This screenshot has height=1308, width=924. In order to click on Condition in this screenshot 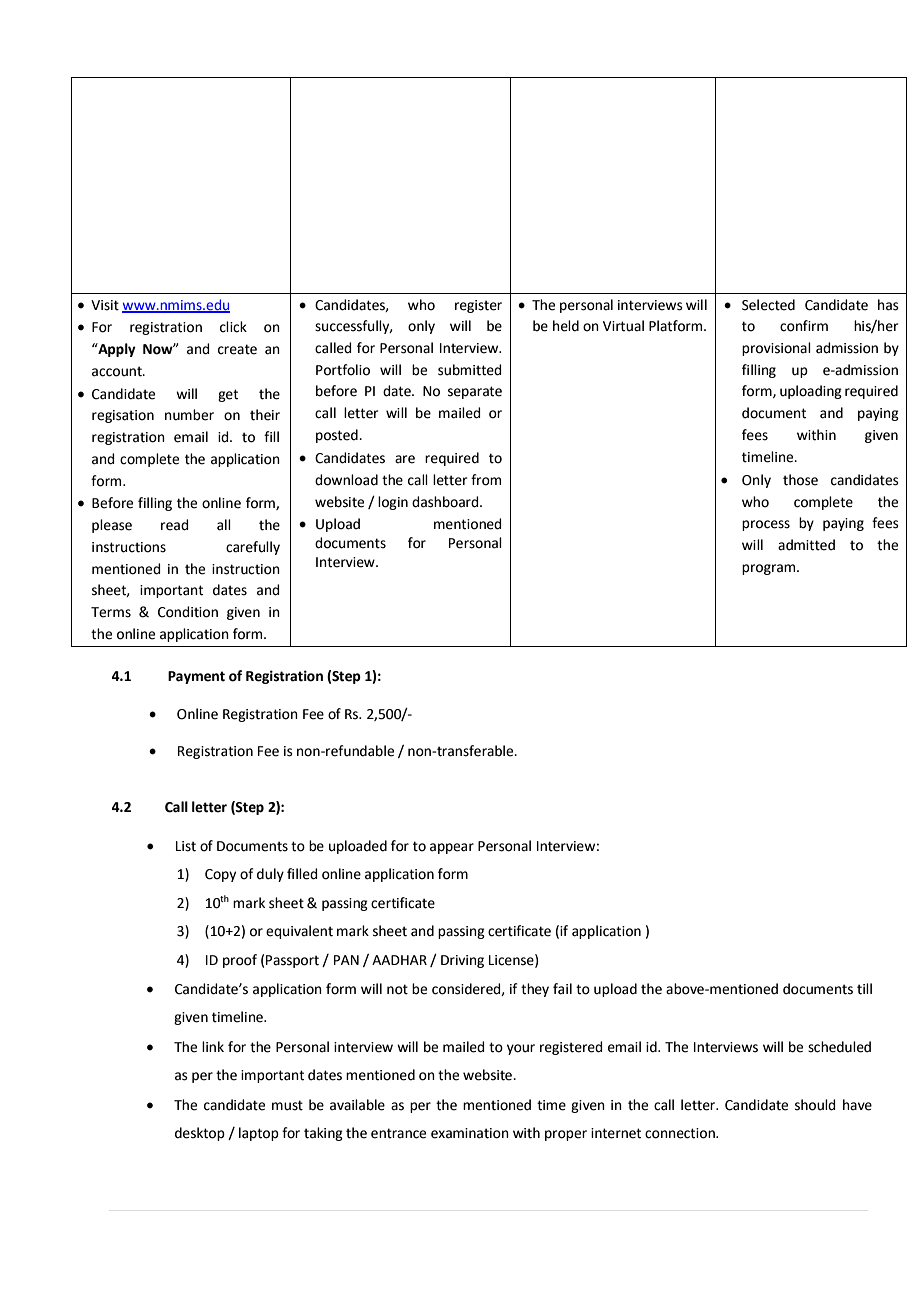, I will do `click(188, 612)`.
